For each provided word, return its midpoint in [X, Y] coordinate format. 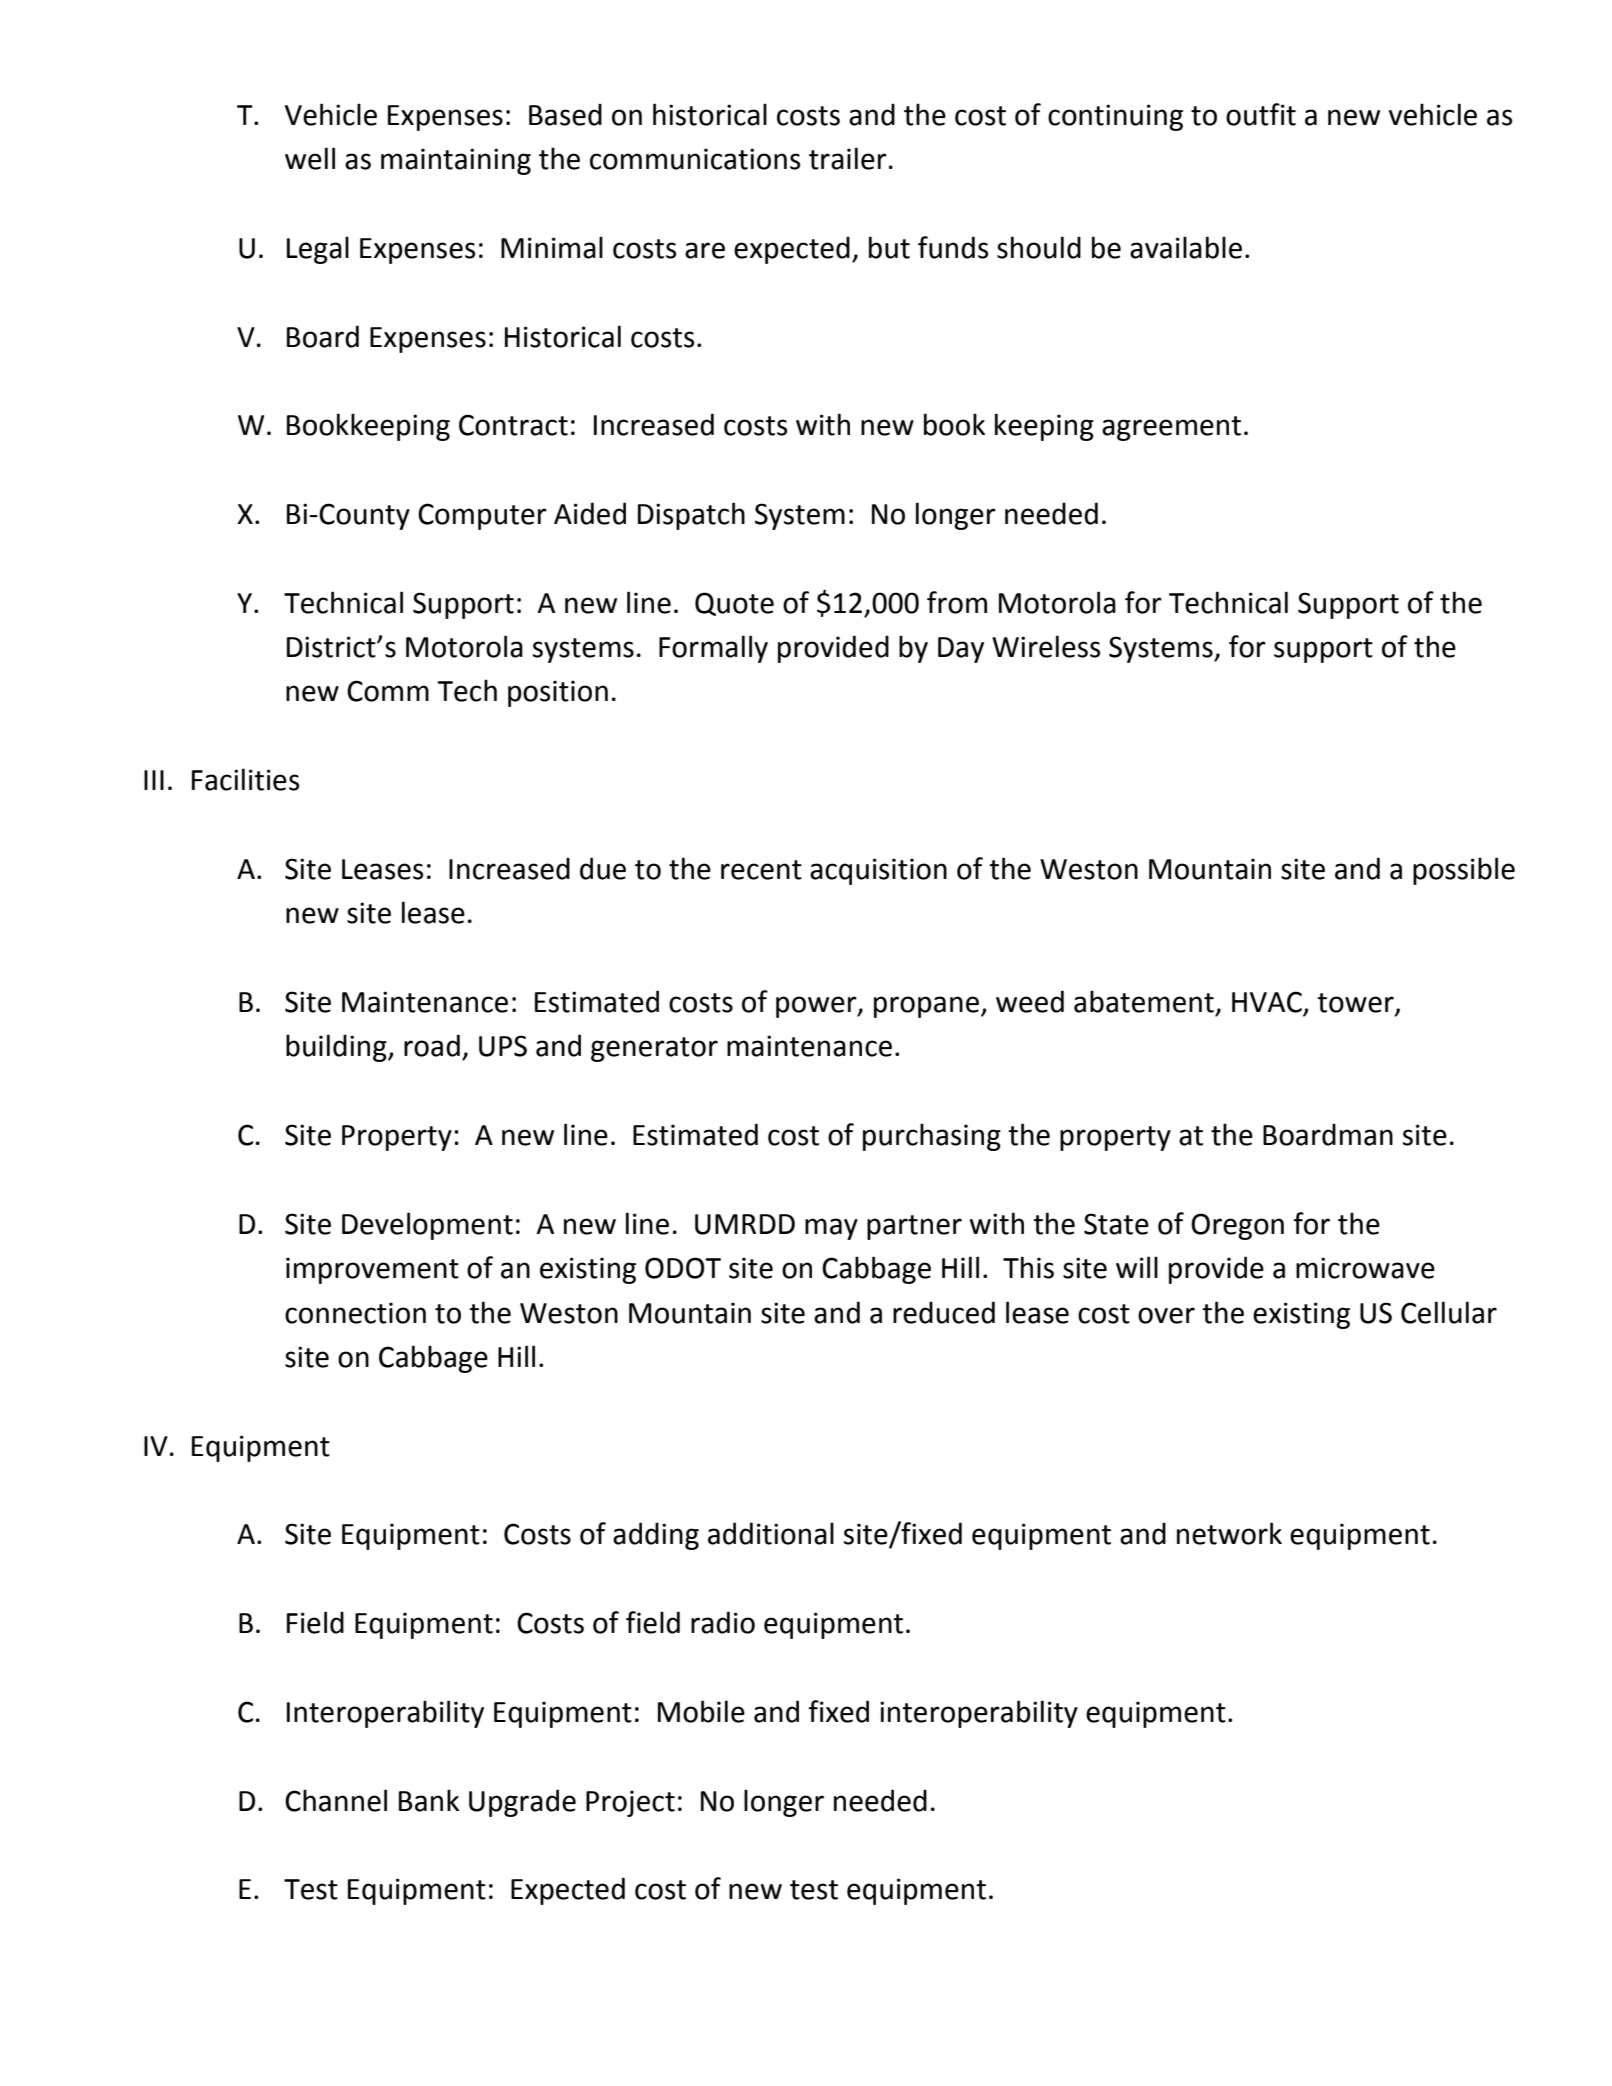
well [310, 158]
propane [926, 1007]
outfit [1261, 114]
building [337, 1048]
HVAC [1268, 1003]
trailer [848, 158]
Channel [336, 1800]
